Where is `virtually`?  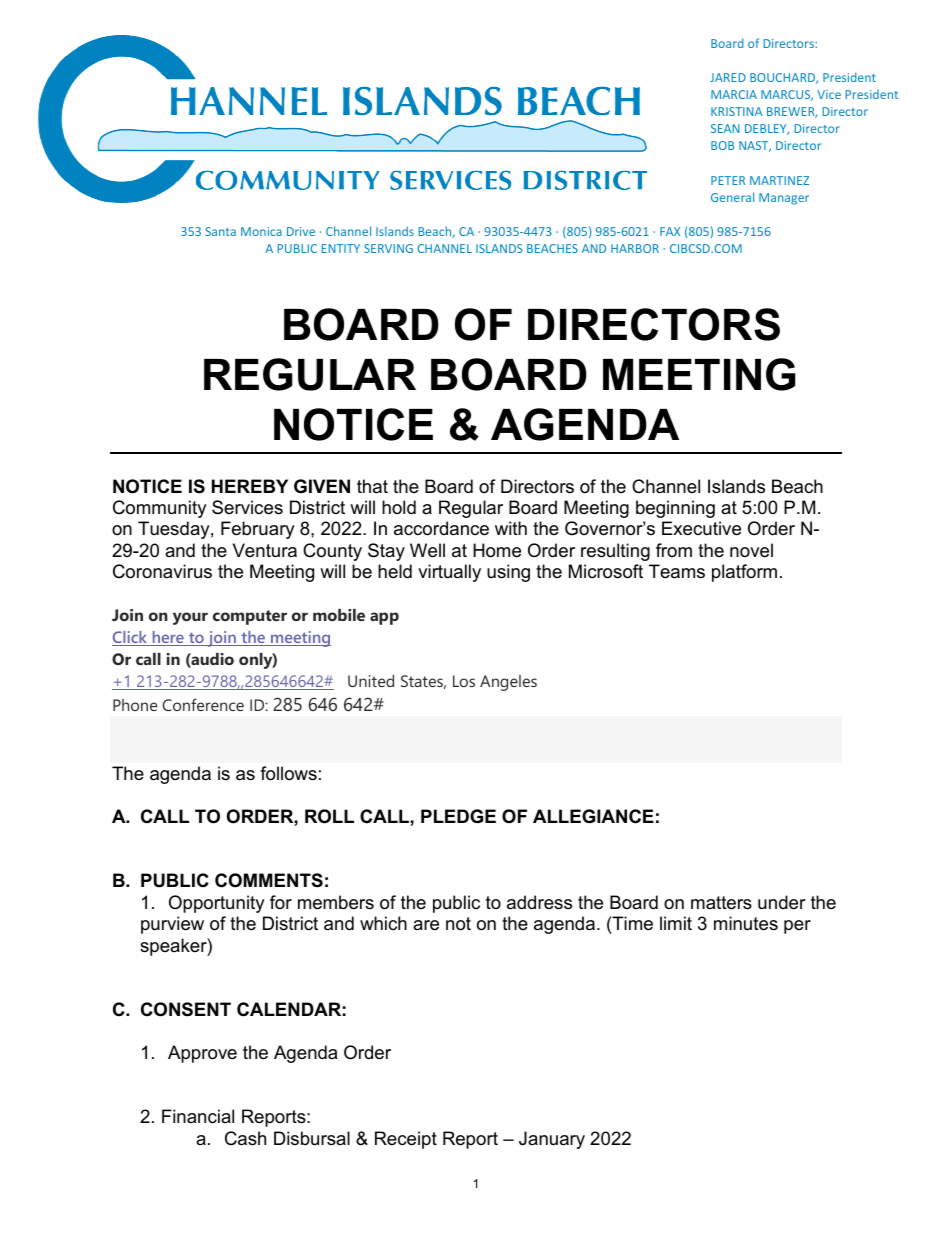 virtually is located at coordinates (449, 573).
